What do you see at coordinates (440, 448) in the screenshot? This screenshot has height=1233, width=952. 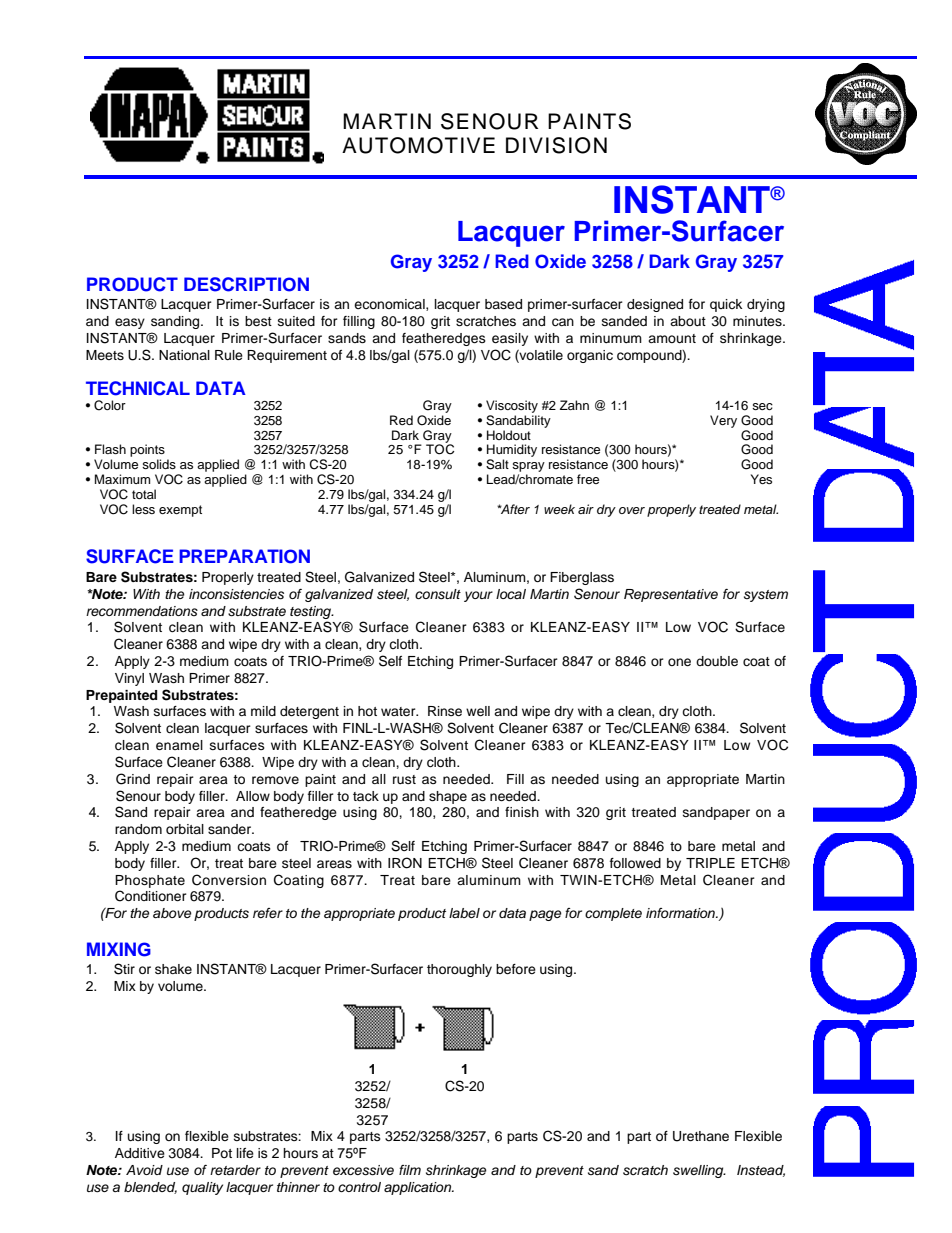 I see `TOC` at bounding box center [440, 448].
